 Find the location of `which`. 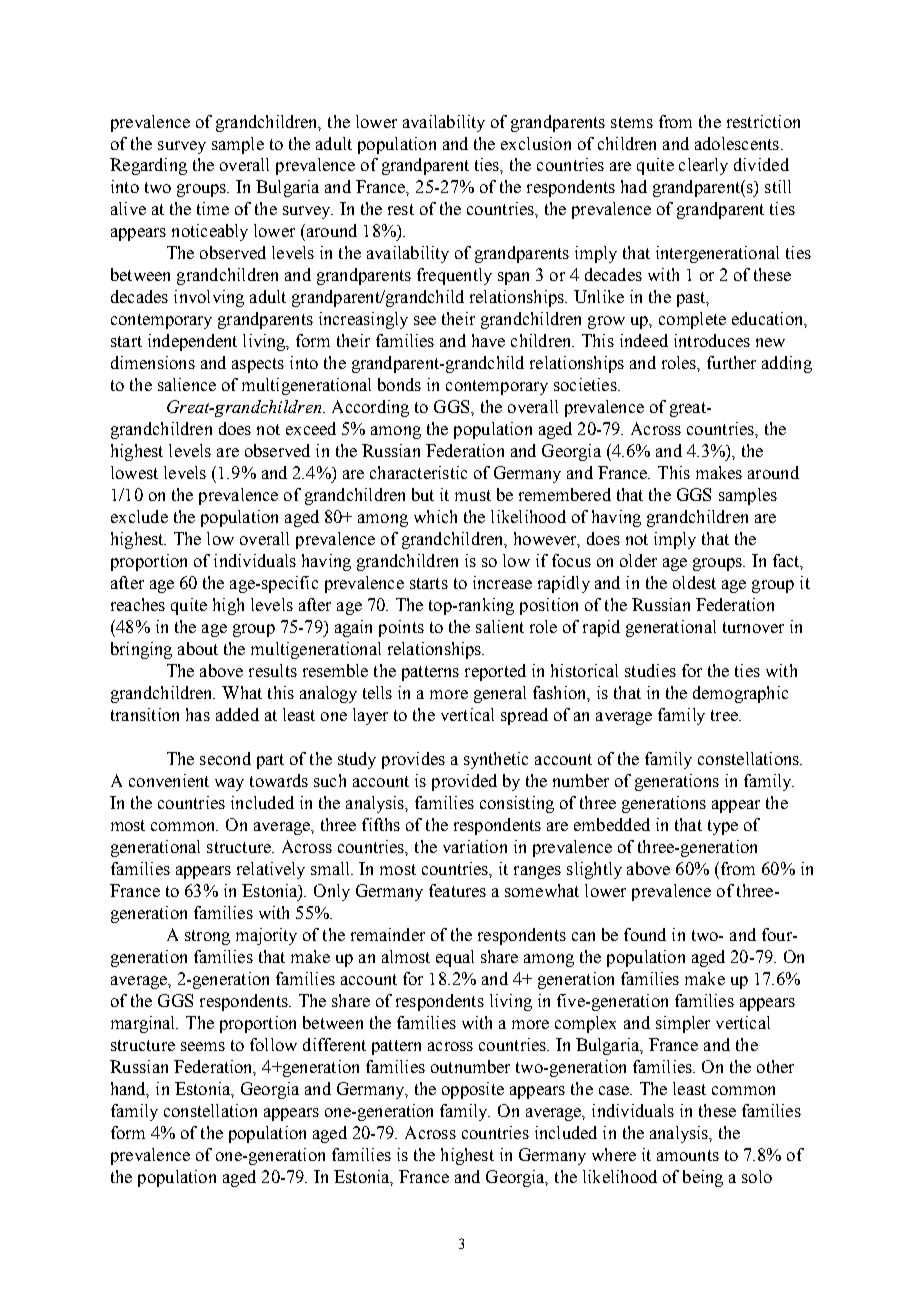

which is located at coordinates (435, 516).
